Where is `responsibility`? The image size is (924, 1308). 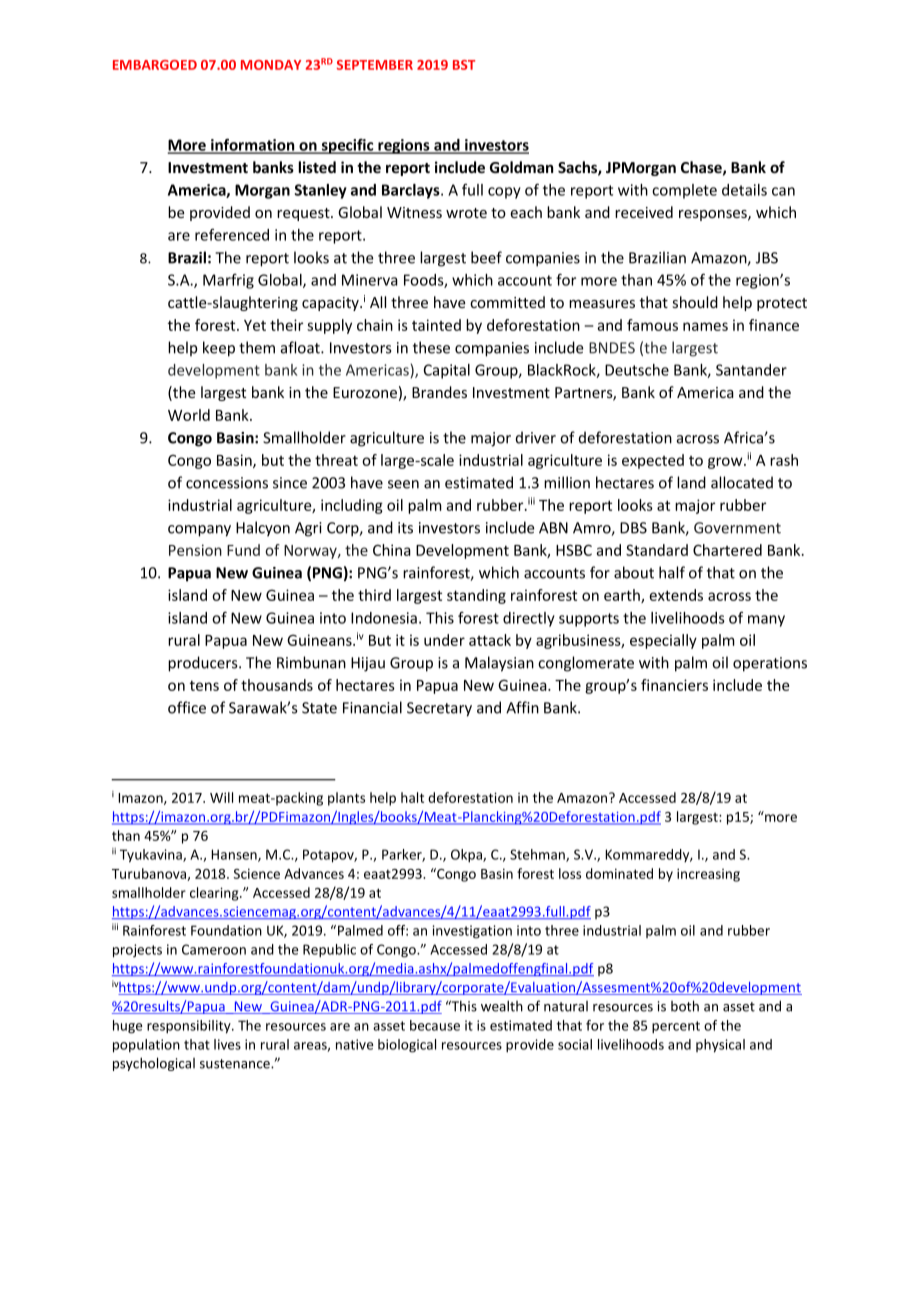 responsibility is located at coordinates (190, 1027).
